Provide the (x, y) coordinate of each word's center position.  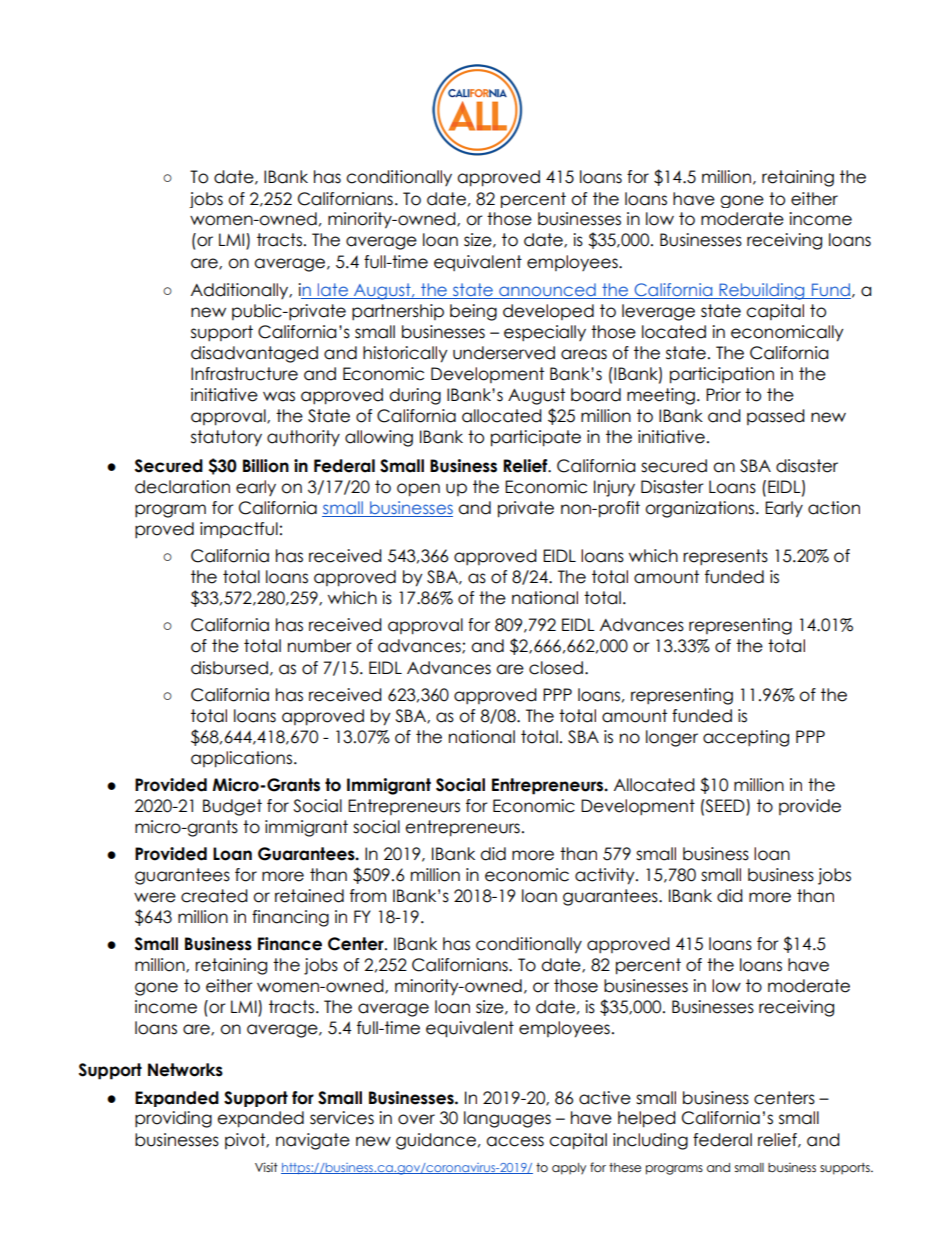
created (214, 896)
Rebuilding (762, 291)
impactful (239, 530)
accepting (746, 738)
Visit (266, 1167)
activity (606, 876)
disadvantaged (254, 354)
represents (725, 557)
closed (556, 668)
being (473, 312)
